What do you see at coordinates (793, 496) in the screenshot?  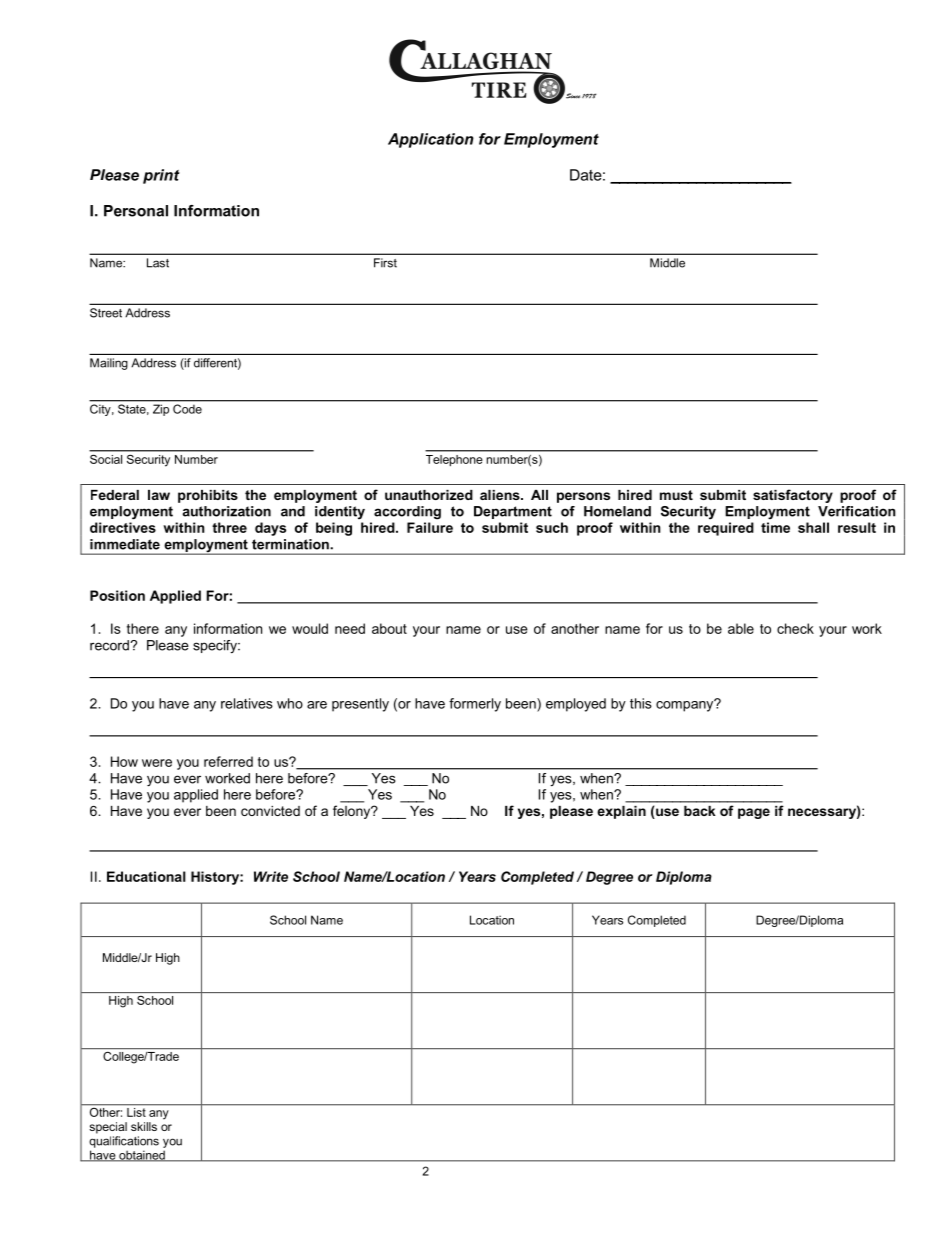 I see `satisfactory` at bounding box center [793, 496].
